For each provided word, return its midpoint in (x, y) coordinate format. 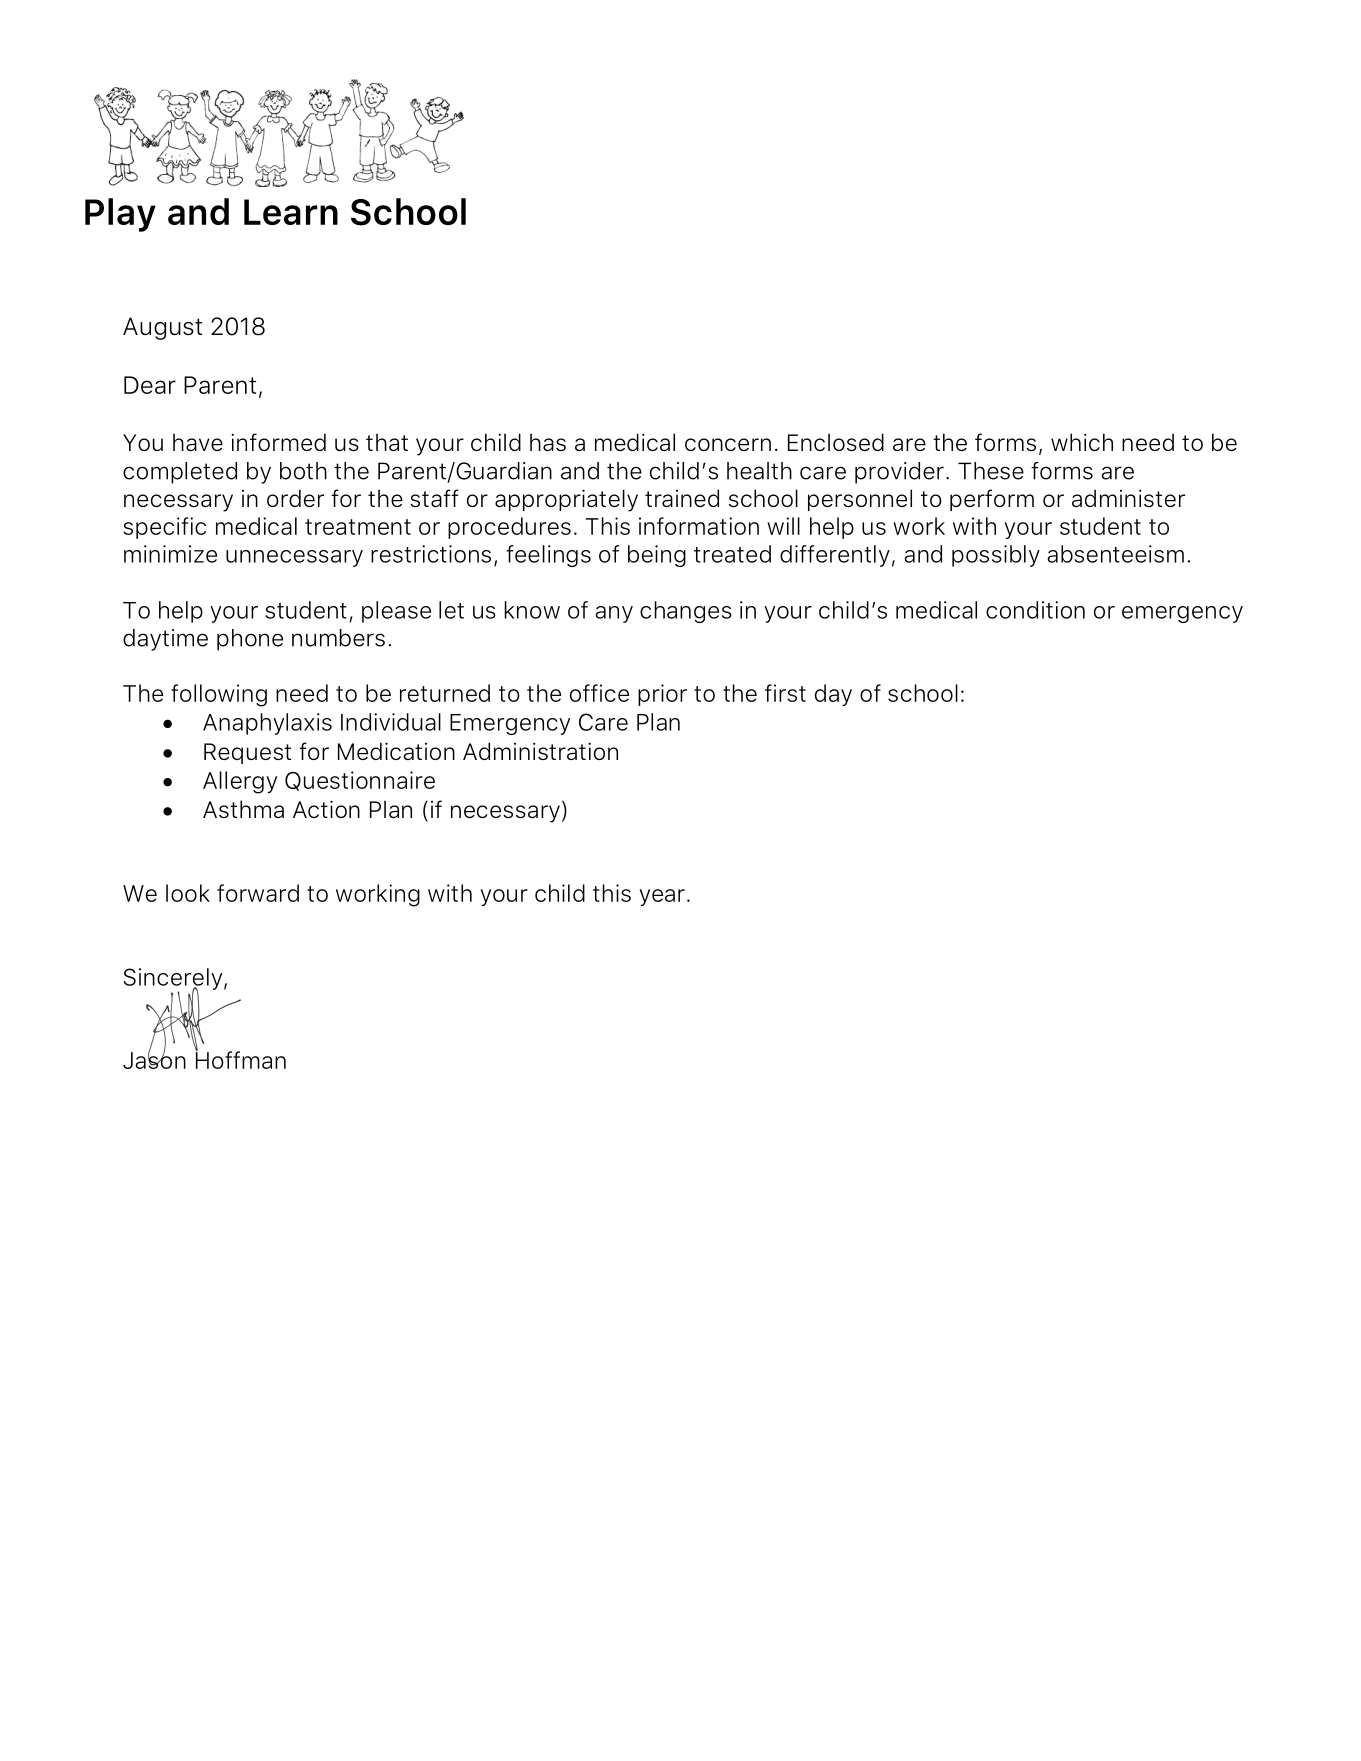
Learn (291, 212)
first (785, 693)
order (295, 498)
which (1082, 442)
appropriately (566, 500)
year (662, 897)
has (548, 442)
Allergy (240, 782)
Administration (540, 751)
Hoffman (240, 1059)
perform (992, 500)
